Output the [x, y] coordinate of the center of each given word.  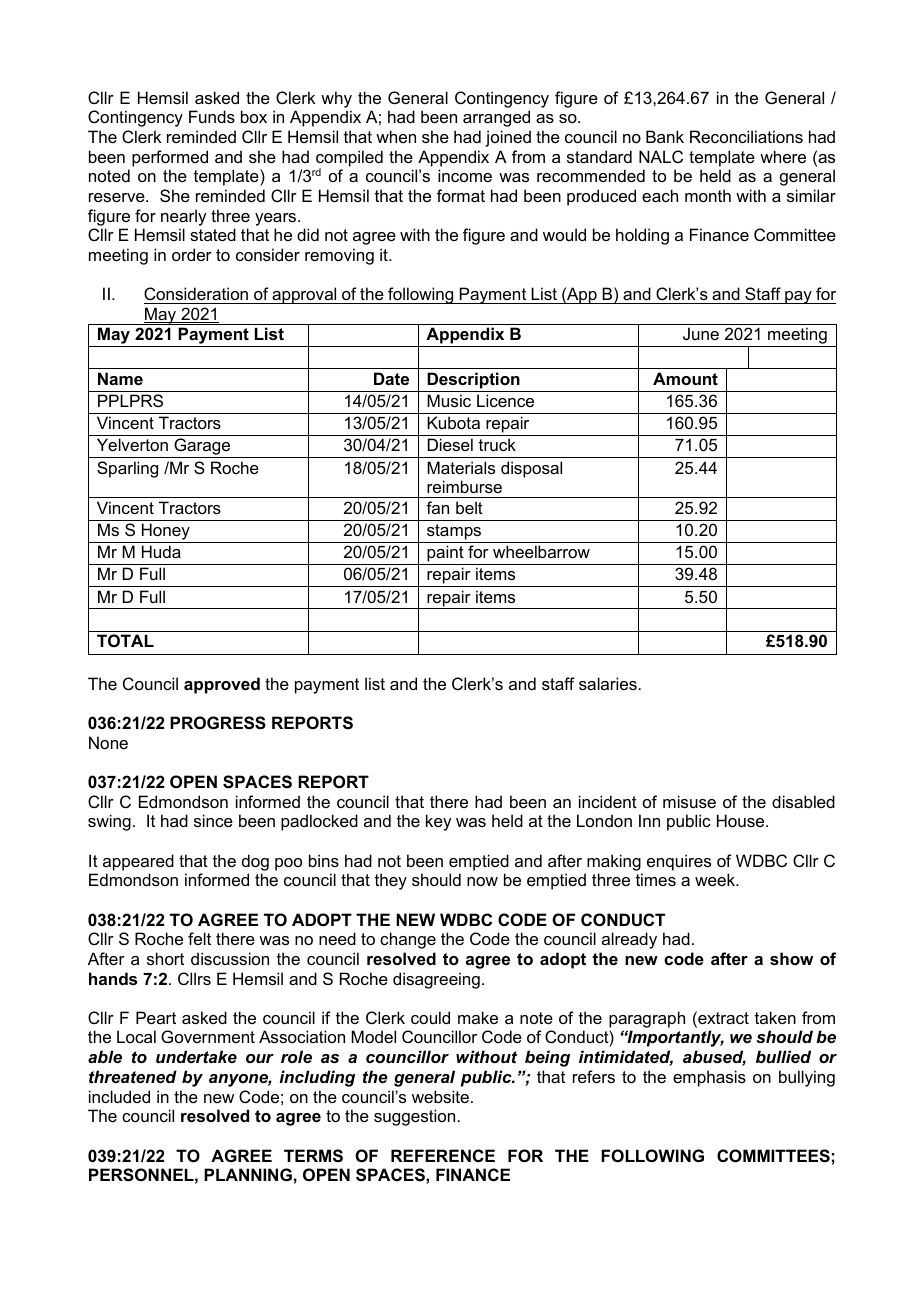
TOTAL [125, 640]
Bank [665, 136]
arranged [496, 118]
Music [449, 400]
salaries [608, 683]
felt [199, 938]
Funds [212, 116]
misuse [689, 801]
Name [120, 378]
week [716, 879]
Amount [685, 378]
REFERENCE [443, 1155]
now [482, 881]
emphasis [709, 1078]
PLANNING [248, 1174]
